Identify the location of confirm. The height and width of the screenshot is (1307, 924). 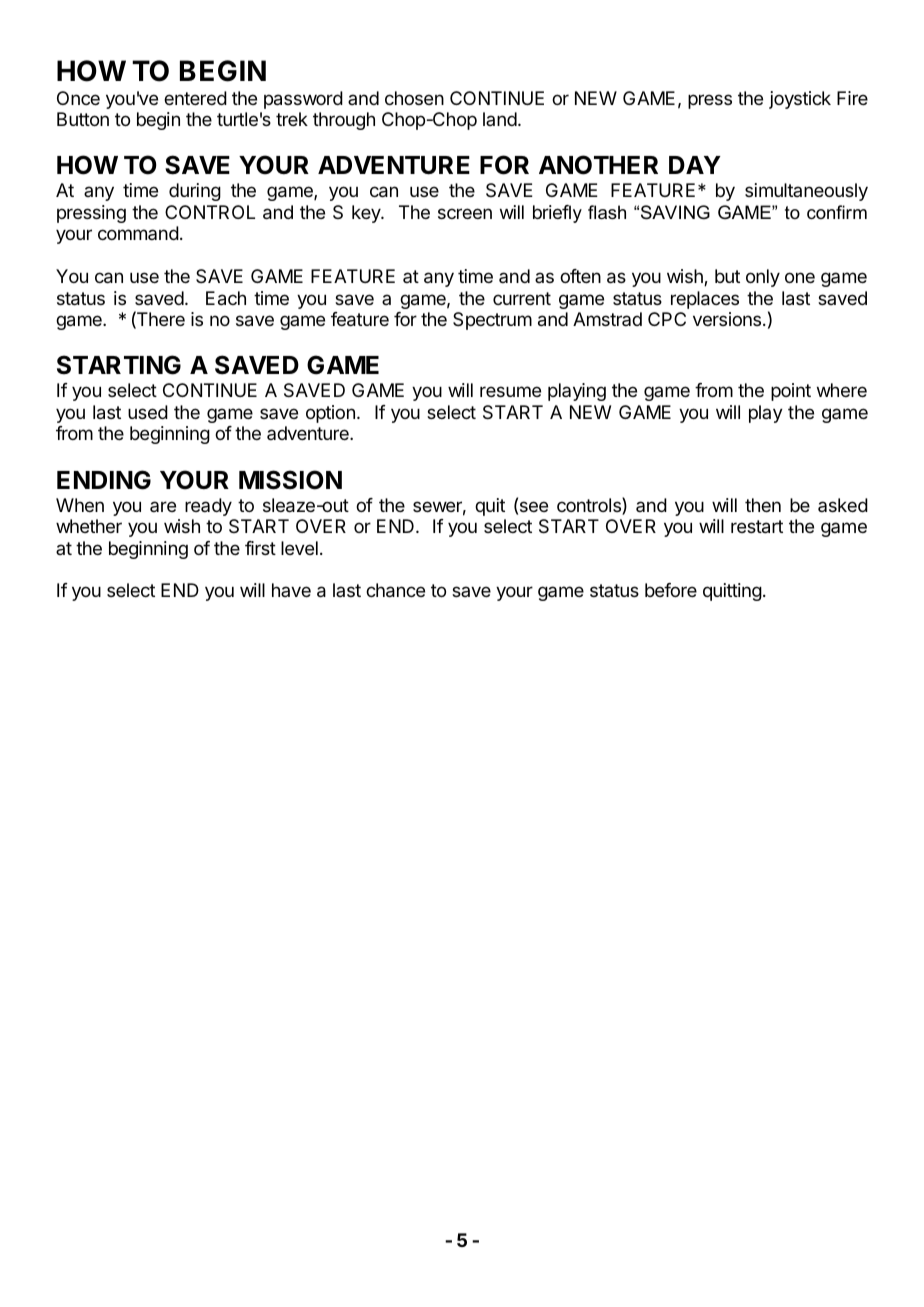
(837, 212).
